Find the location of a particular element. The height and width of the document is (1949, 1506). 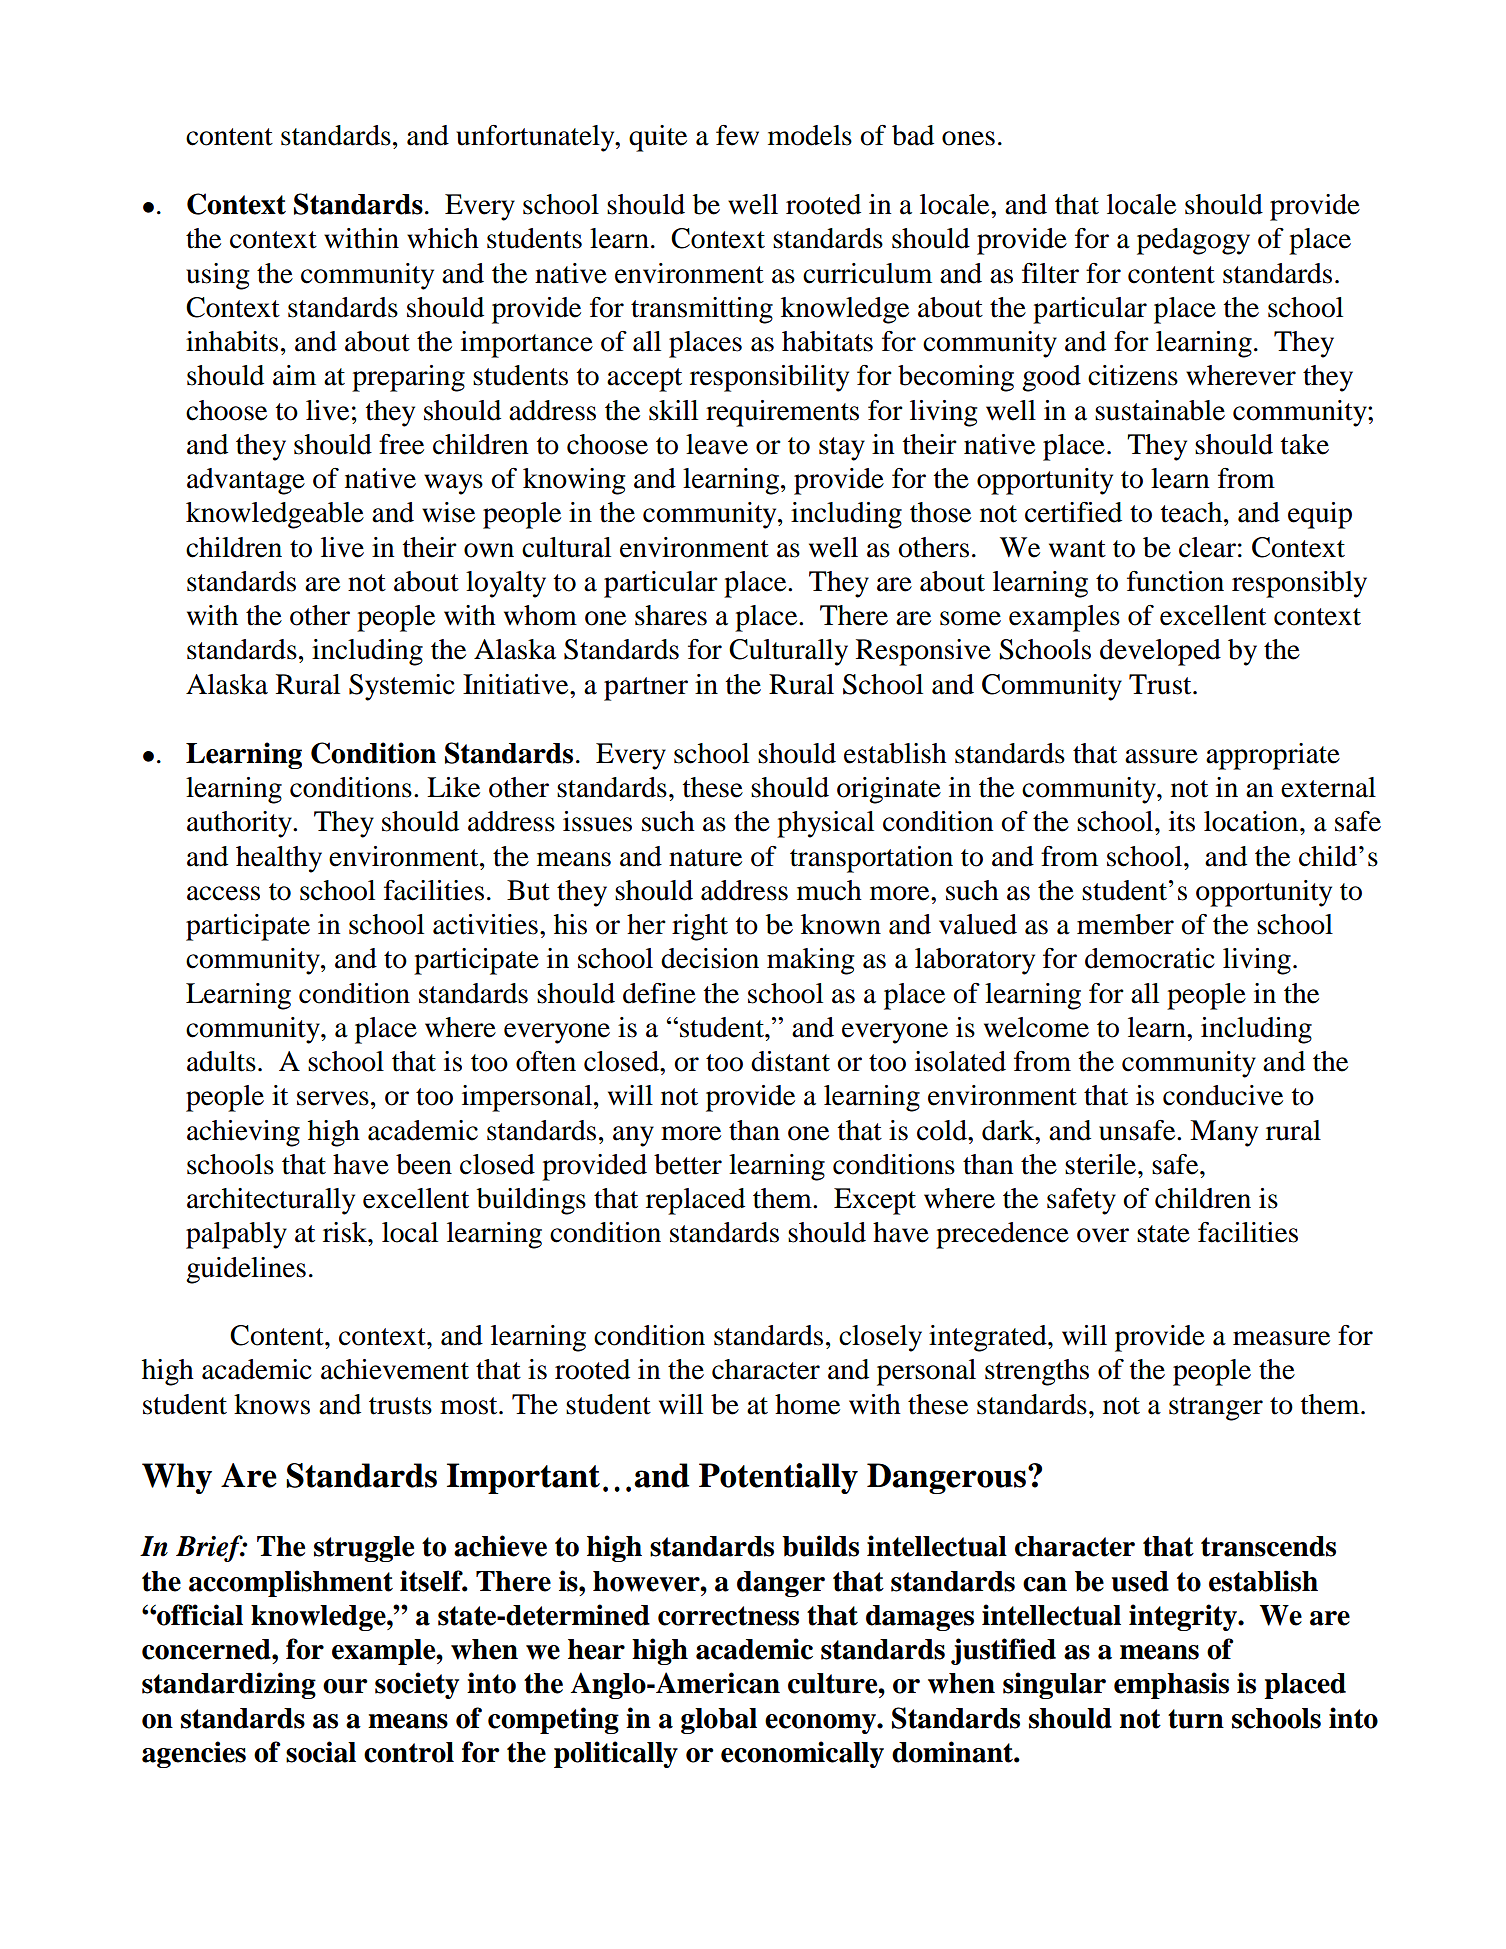

few is located at coordinates (737, 135).
